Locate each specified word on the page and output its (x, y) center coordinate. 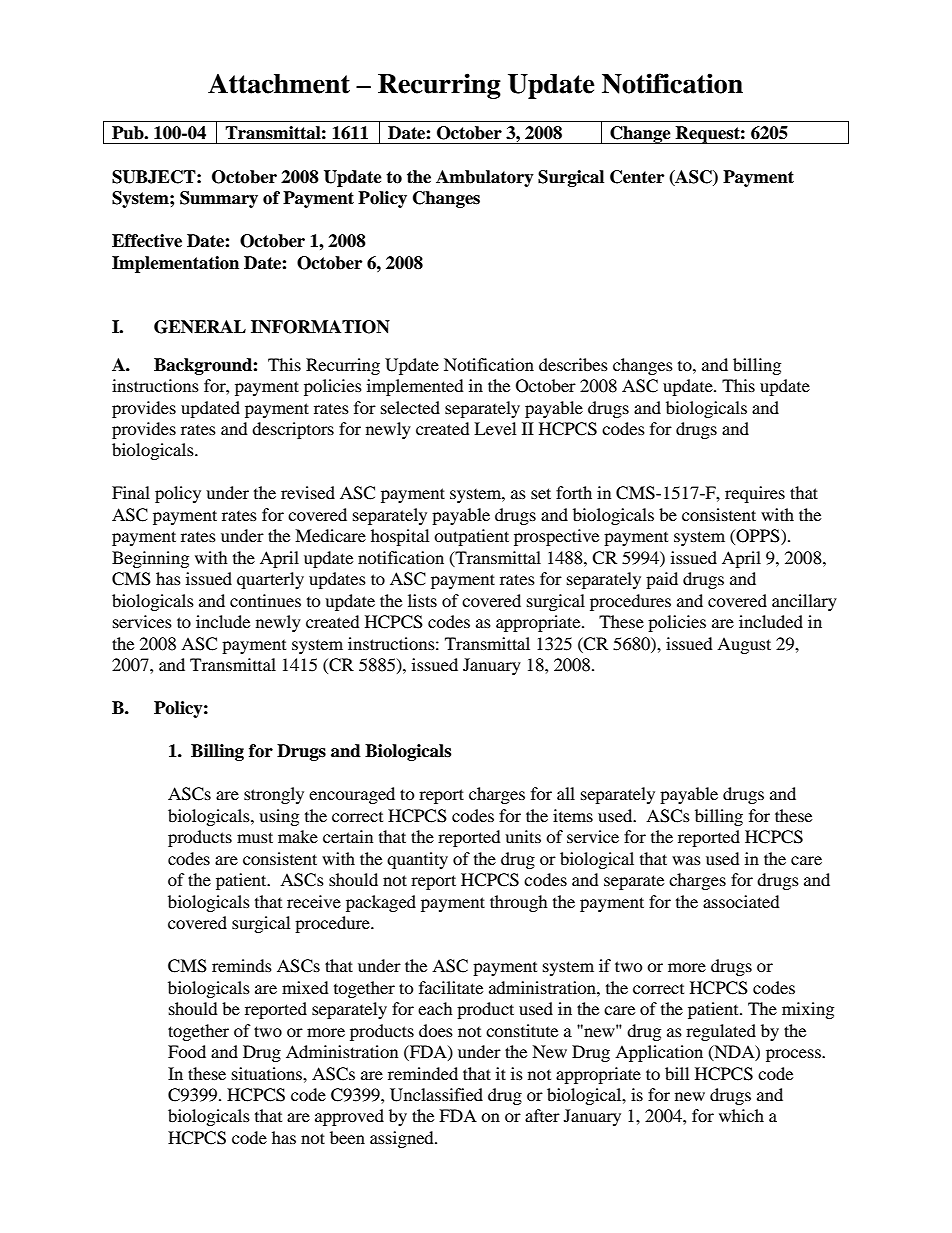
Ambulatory (485, 178)
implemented (415, 387)
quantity (417, 860)
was (686, 860)
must (255, 837)
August (744, 645)
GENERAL (200, 327)
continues (265, 600)
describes (573, 364)
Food (187, 1051)
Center (637, 177)
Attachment (279, 84)
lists (422, 600)
